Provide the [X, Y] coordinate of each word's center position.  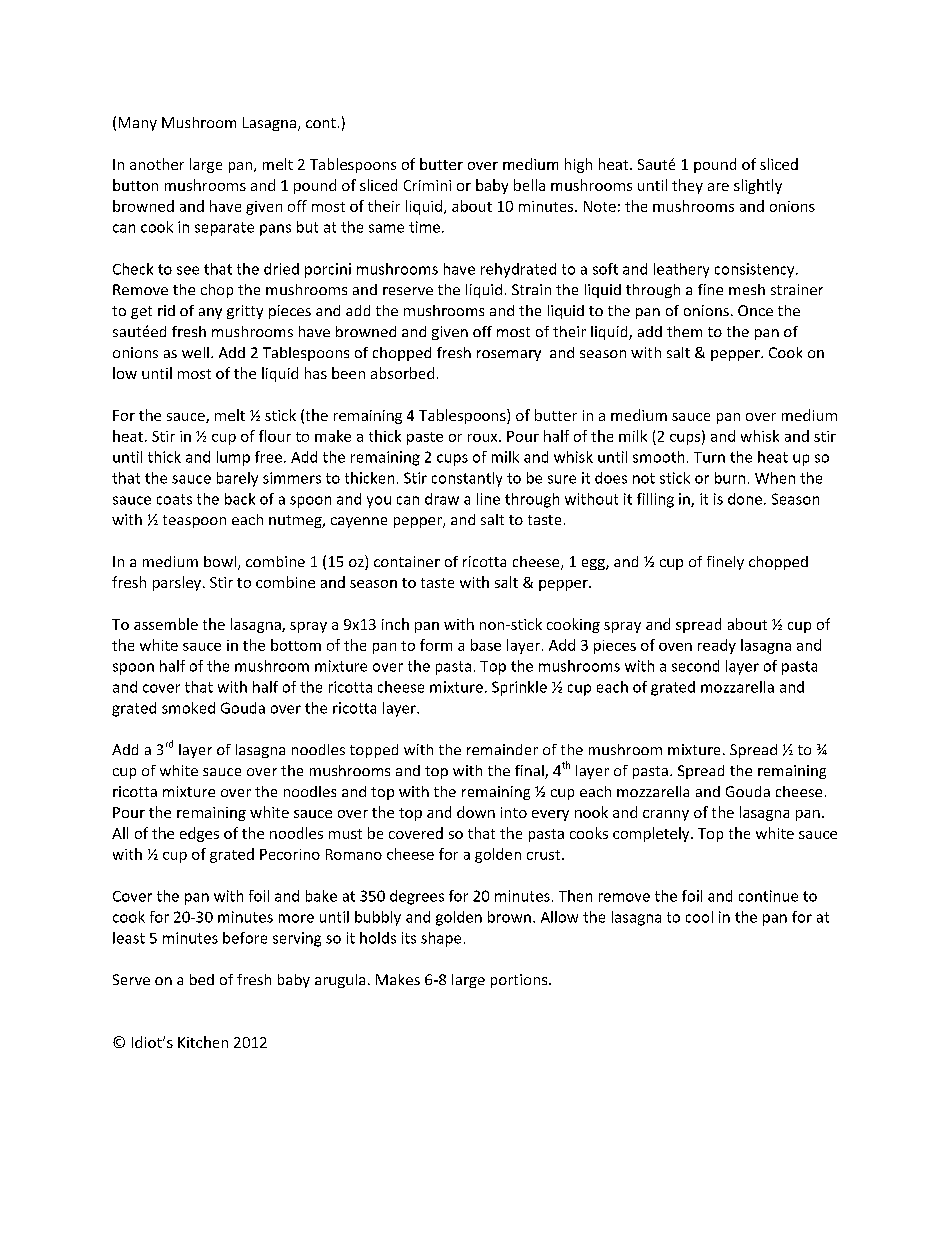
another [157, 164]
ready [717, 646]
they [687, 186]
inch [395, 624]
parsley [178, 583]
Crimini [427, 185]
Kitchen [203, 1042]
